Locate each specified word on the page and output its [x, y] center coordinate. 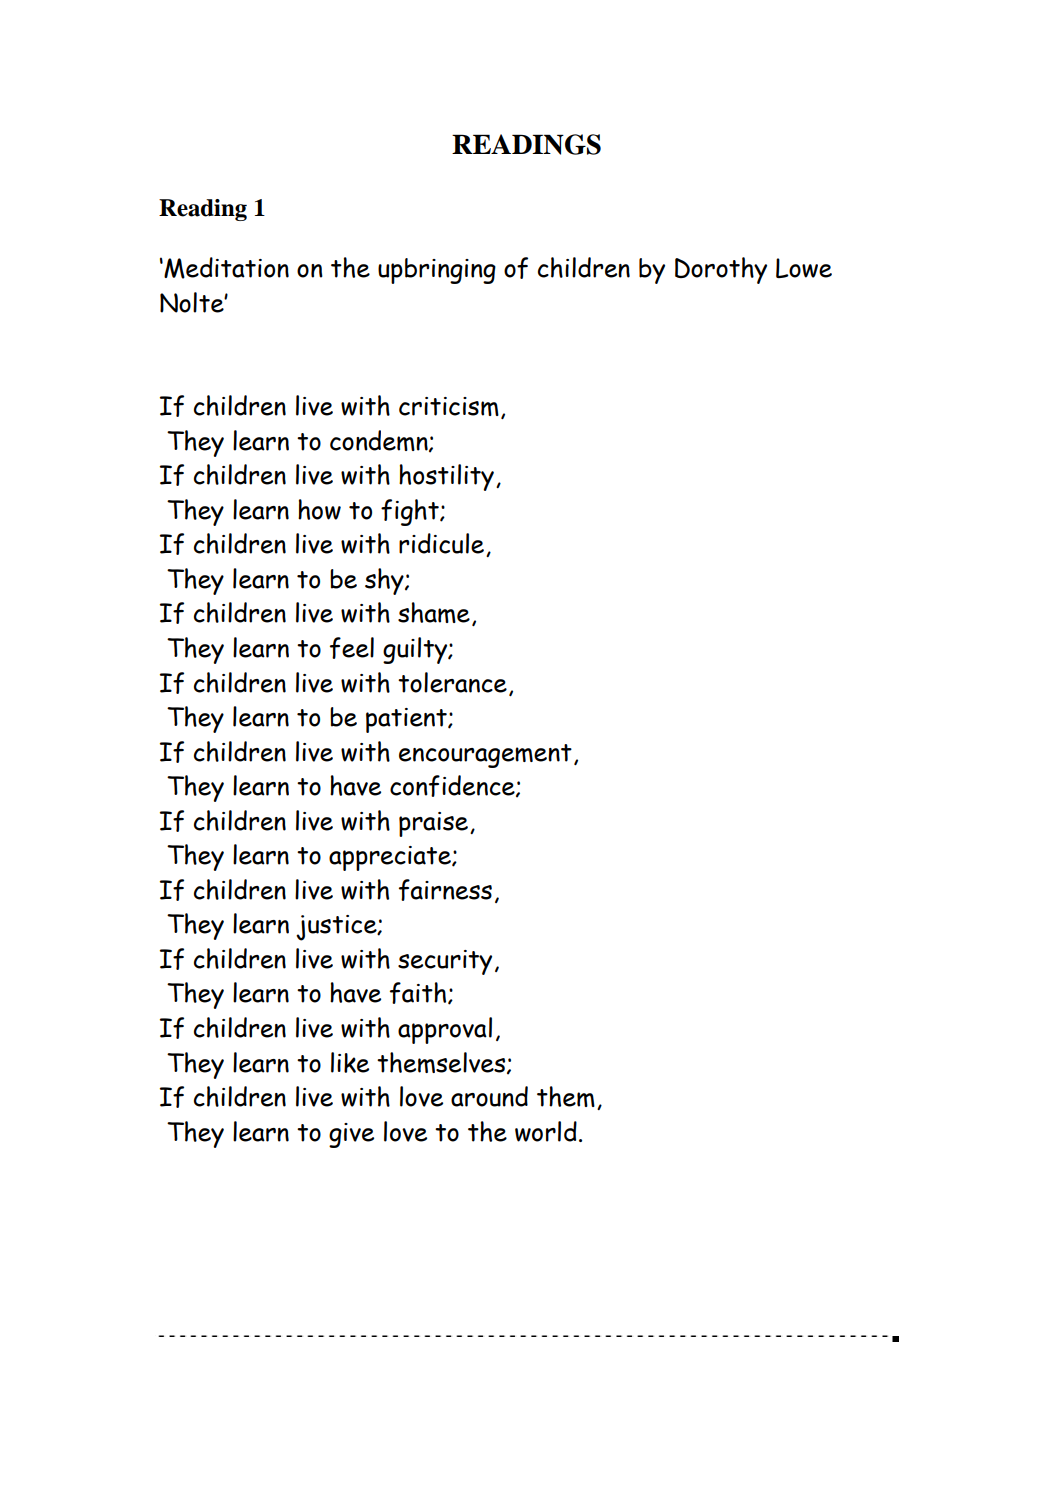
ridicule [443, 545]
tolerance [452, 682]
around [489, 1096]
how [319, 509]
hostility [446, 477]
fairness [445, 890]
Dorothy [721, 270]
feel [352, 648]
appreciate [391, 858]
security [445, 962]
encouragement [485, 756]
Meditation [226, 268]
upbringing [437, 271]
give [351, 1135]
